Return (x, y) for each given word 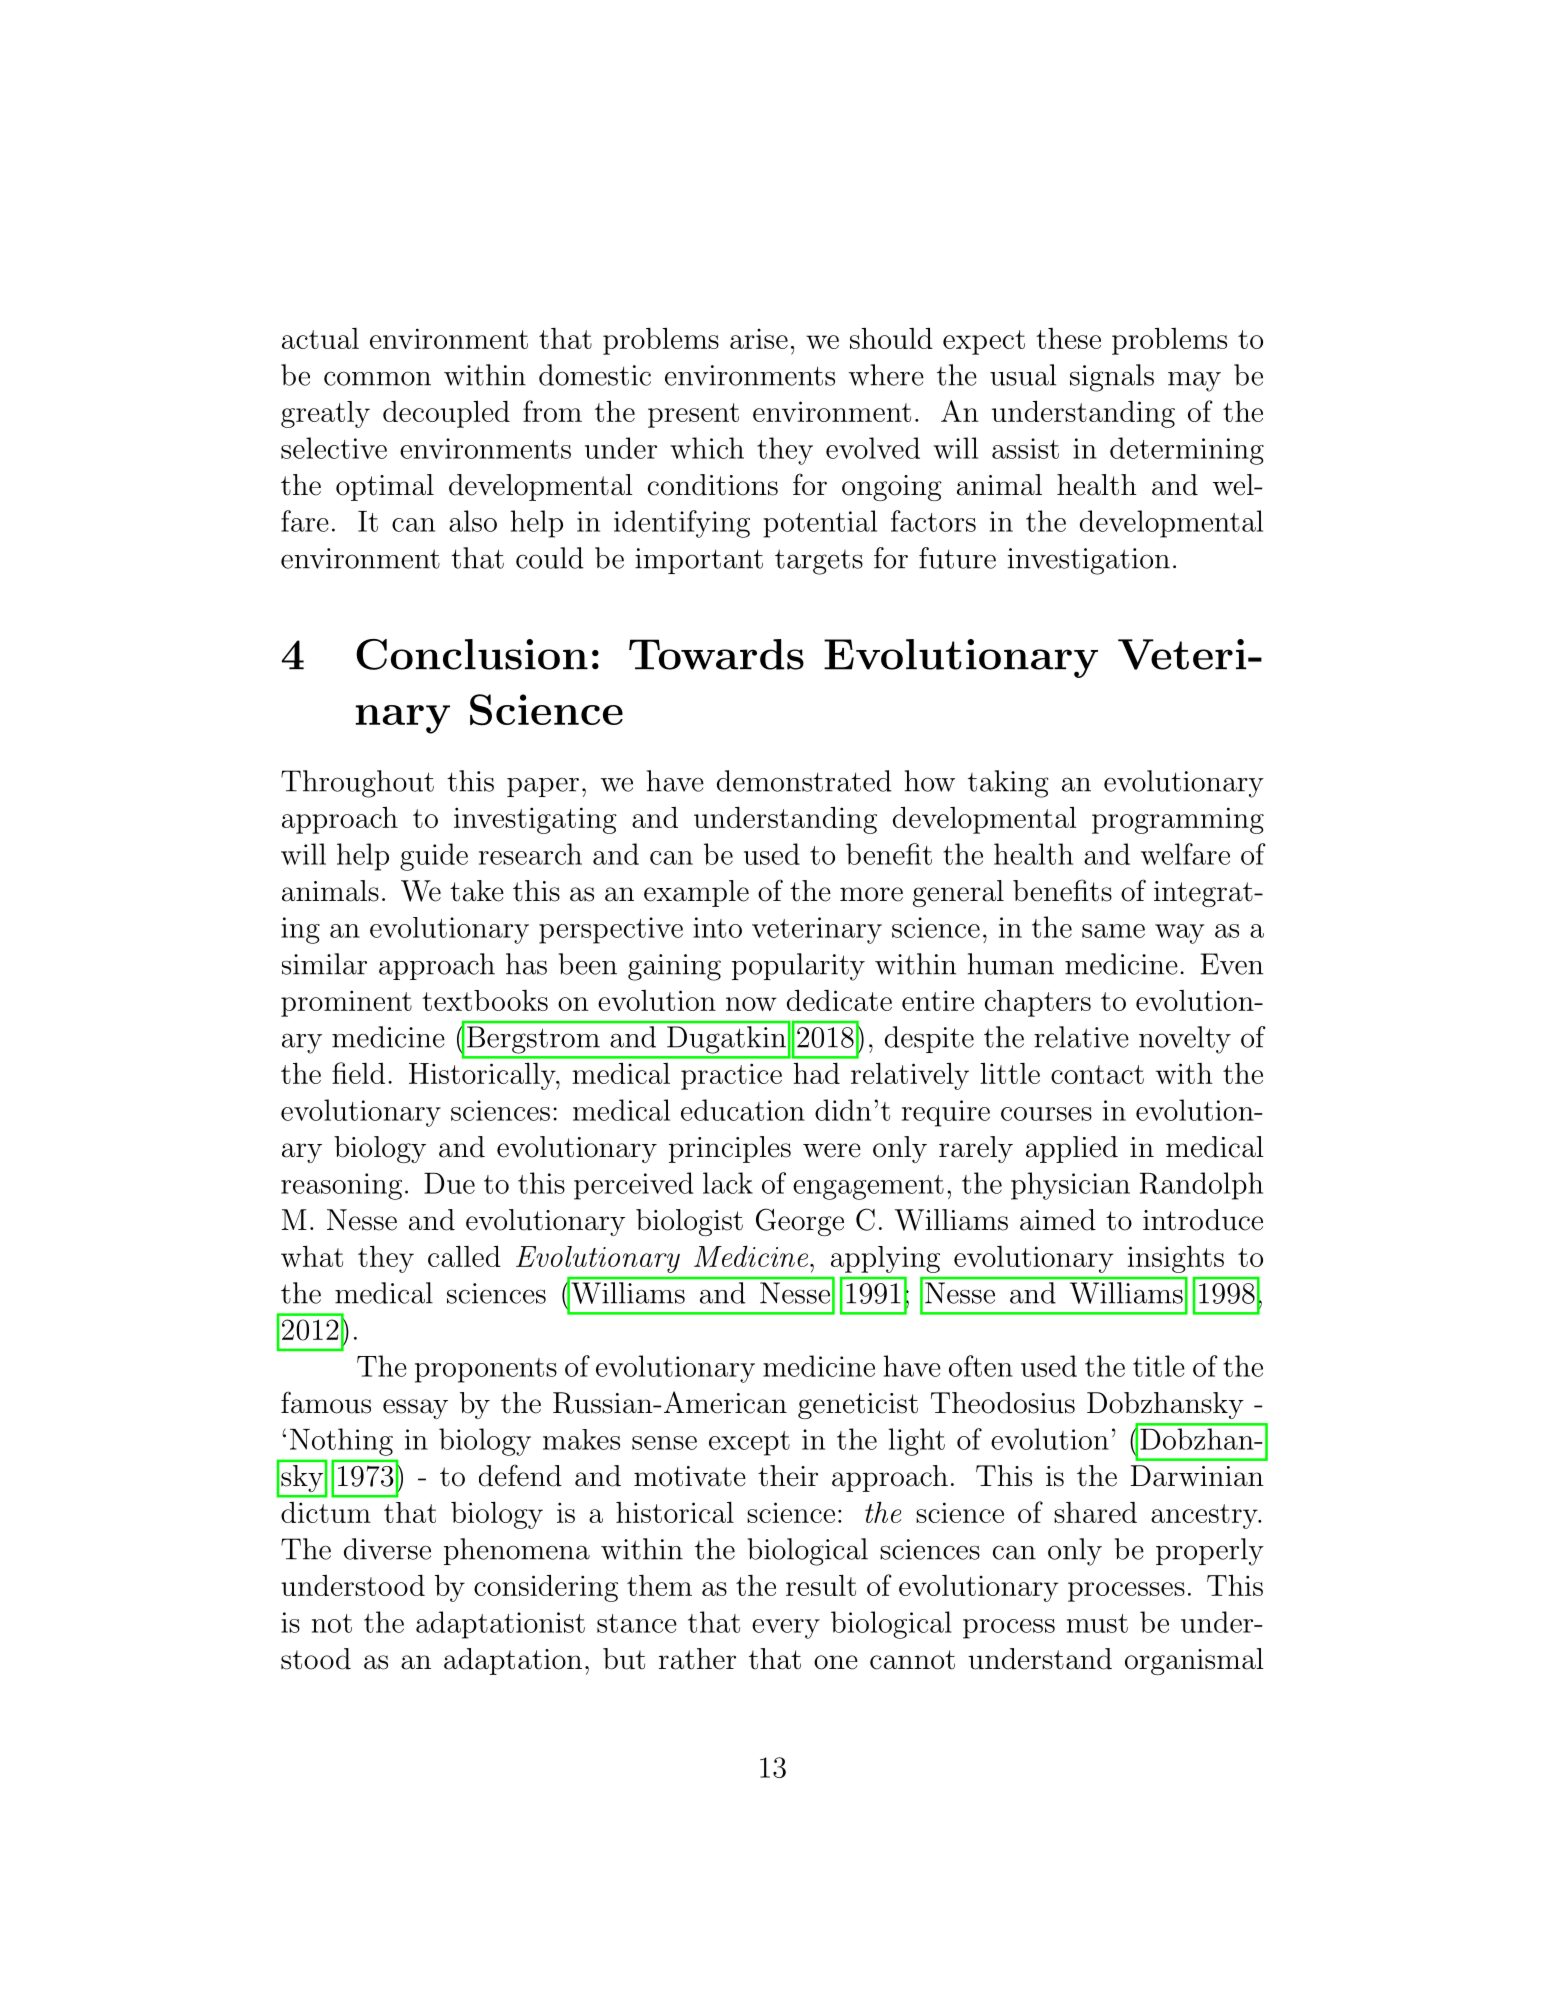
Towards (716, 654)
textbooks (485, 1000)
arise (759, 339)
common (377, 378)
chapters (1038, 1003)
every (786, 1629)
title (1159, 1366)
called (464, 1256)
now (751, 1004)
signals (1112, 378)
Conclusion (472, 654)
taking (1008, 784)
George (800, 1222)
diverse (387, 1549)
